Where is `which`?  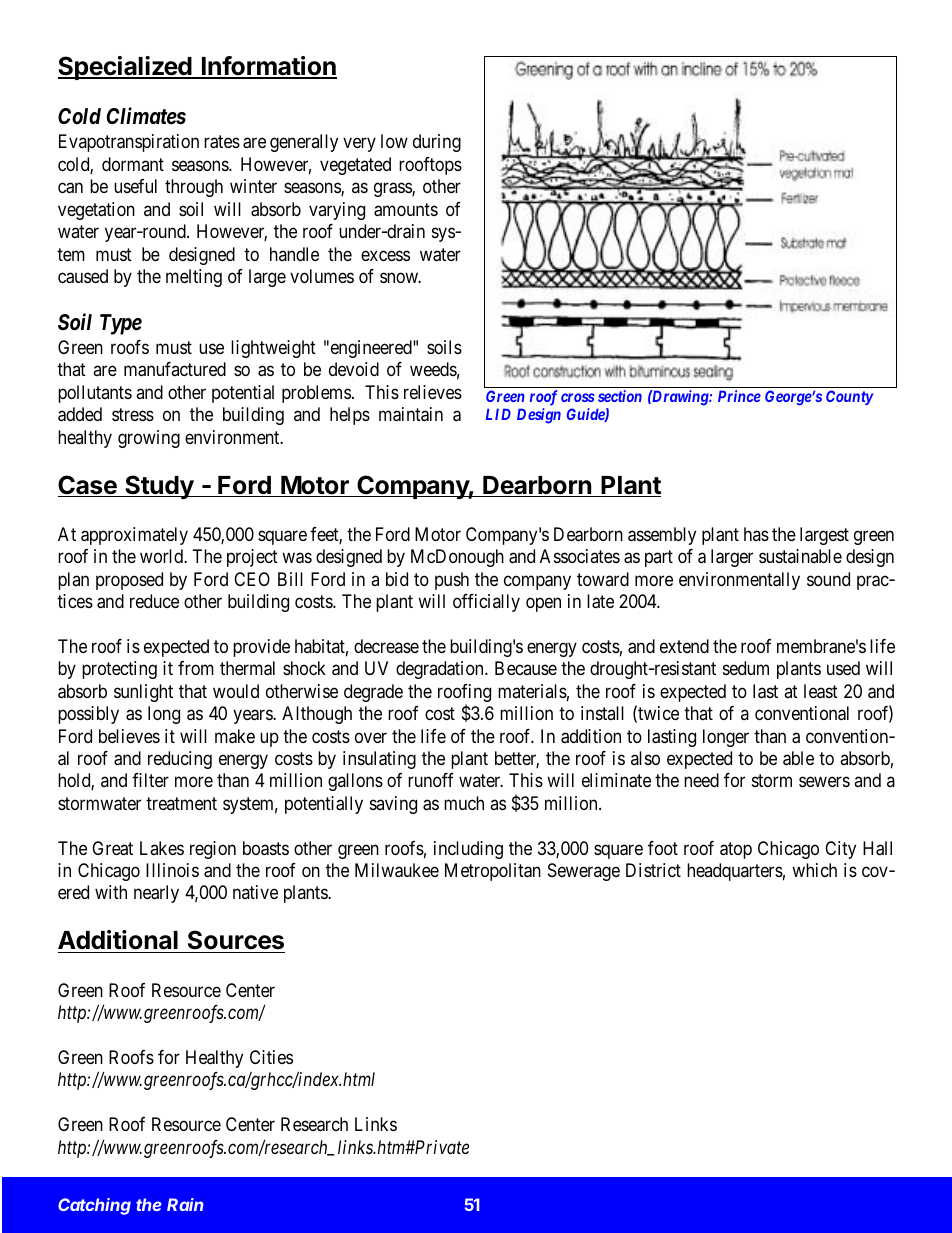
which is located at coordinates (814, 870).
